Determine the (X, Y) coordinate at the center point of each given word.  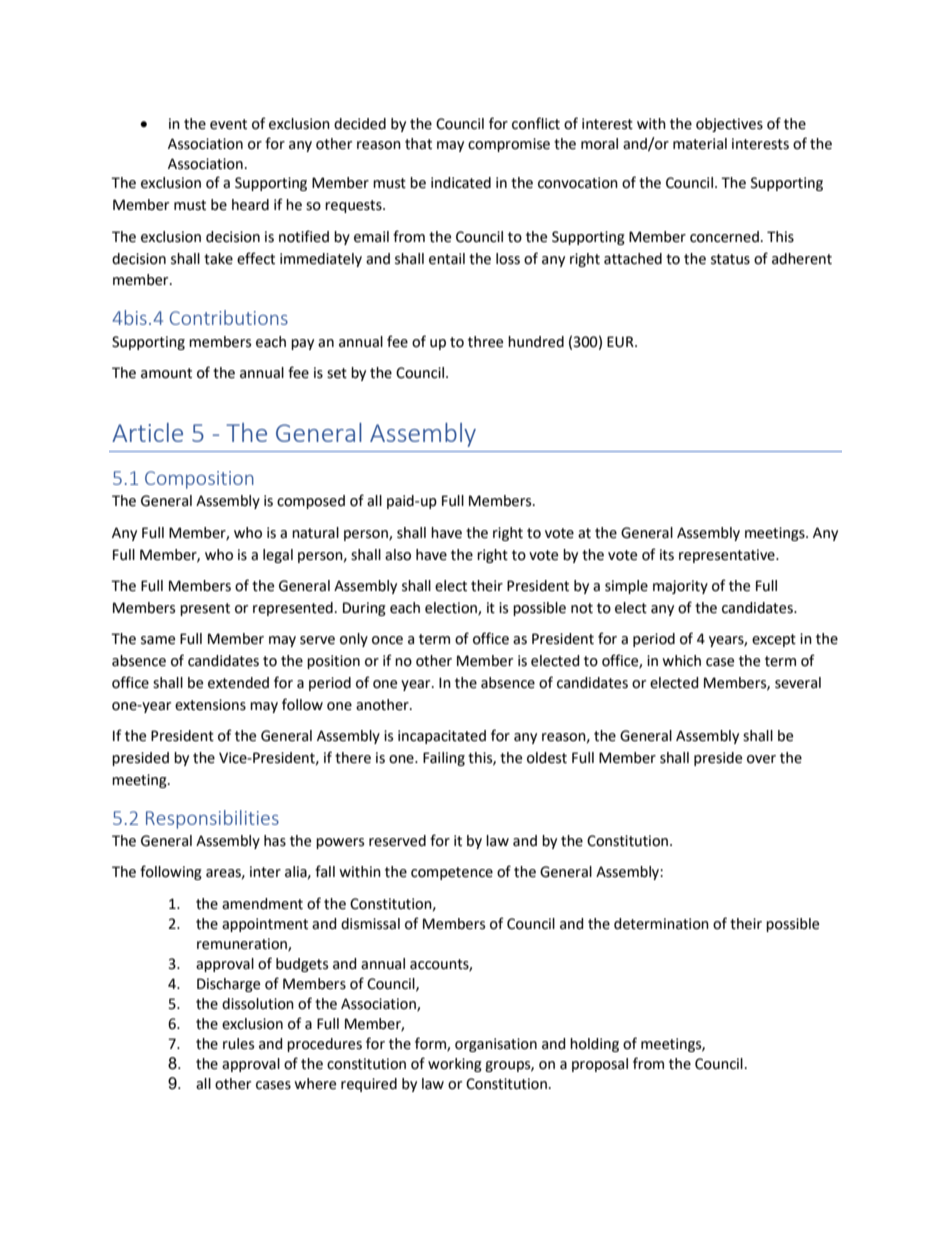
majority (680, 587)
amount (166, 373)
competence (452, 873)
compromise (509, 145)
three (485, 342)
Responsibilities (212, 819)
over (761, 759)
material (700, 144)
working (455, 1065)
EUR (621, 342)
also (398, 555)
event (228, 124)
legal (278, 556)
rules (238, 1044)
